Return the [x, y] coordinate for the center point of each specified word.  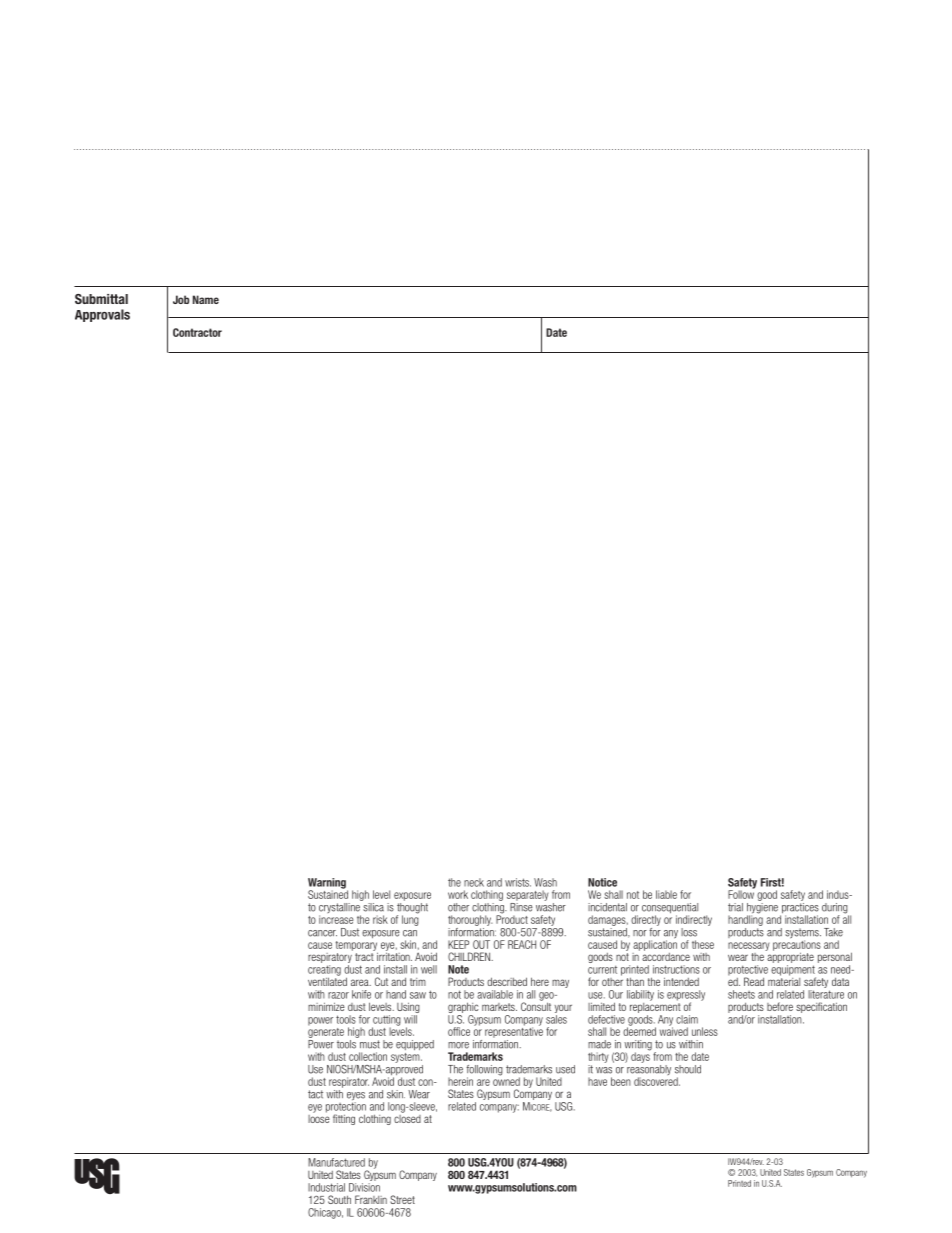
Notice [602, 882]
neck [474, 882]
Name [206, 299]
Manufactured [336, 1162]
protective [748, 971]
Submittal [101, 299]
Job [181, 299]
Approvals [102, 315]
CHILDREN [470, 956]
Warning [328, 884]
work [458, 894]
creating [324, 971]
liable [666, 894]
